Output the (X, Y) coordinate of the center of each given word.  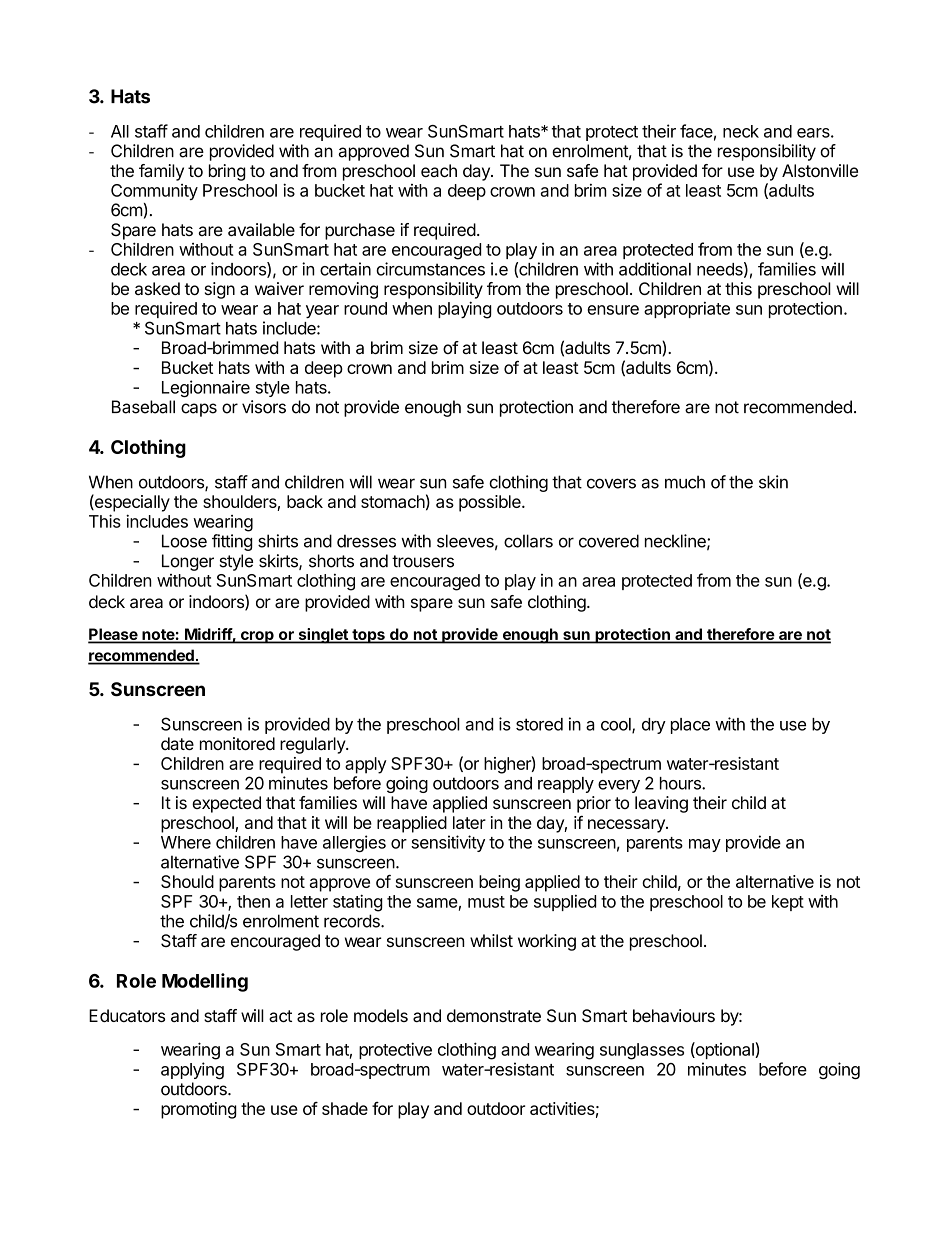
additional (655, 269)
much (685, 482)
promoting (199, 1110)
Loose (184, 541)
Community (154, 192)
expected (226, 804)
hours (681, 783)
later (469, 822)
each (439, 170)
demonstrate (494, 1015)
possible (491, 503)
